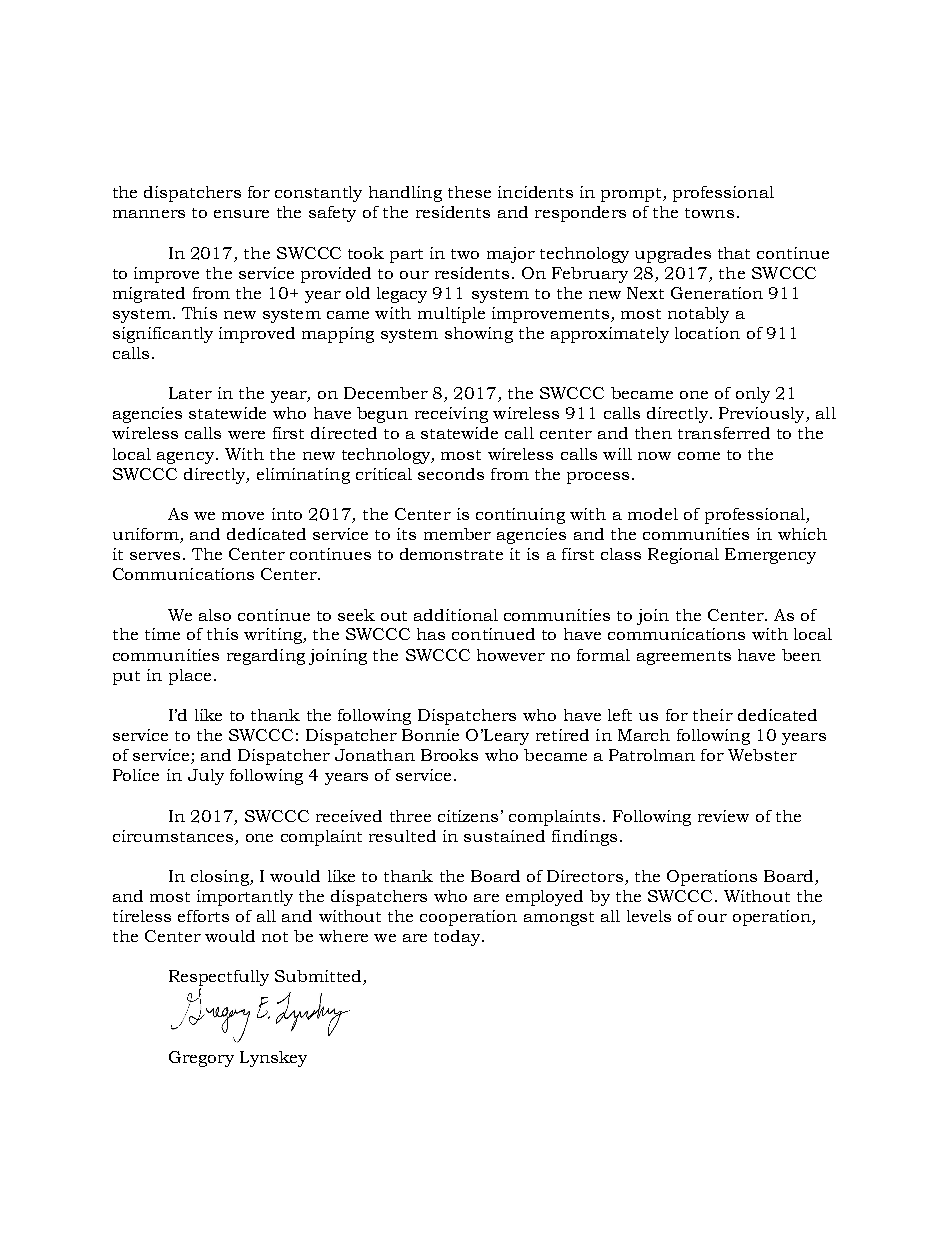 The height and width of the screenshot is (1233, 952). I want to click on ensure, so click(241, 214).
